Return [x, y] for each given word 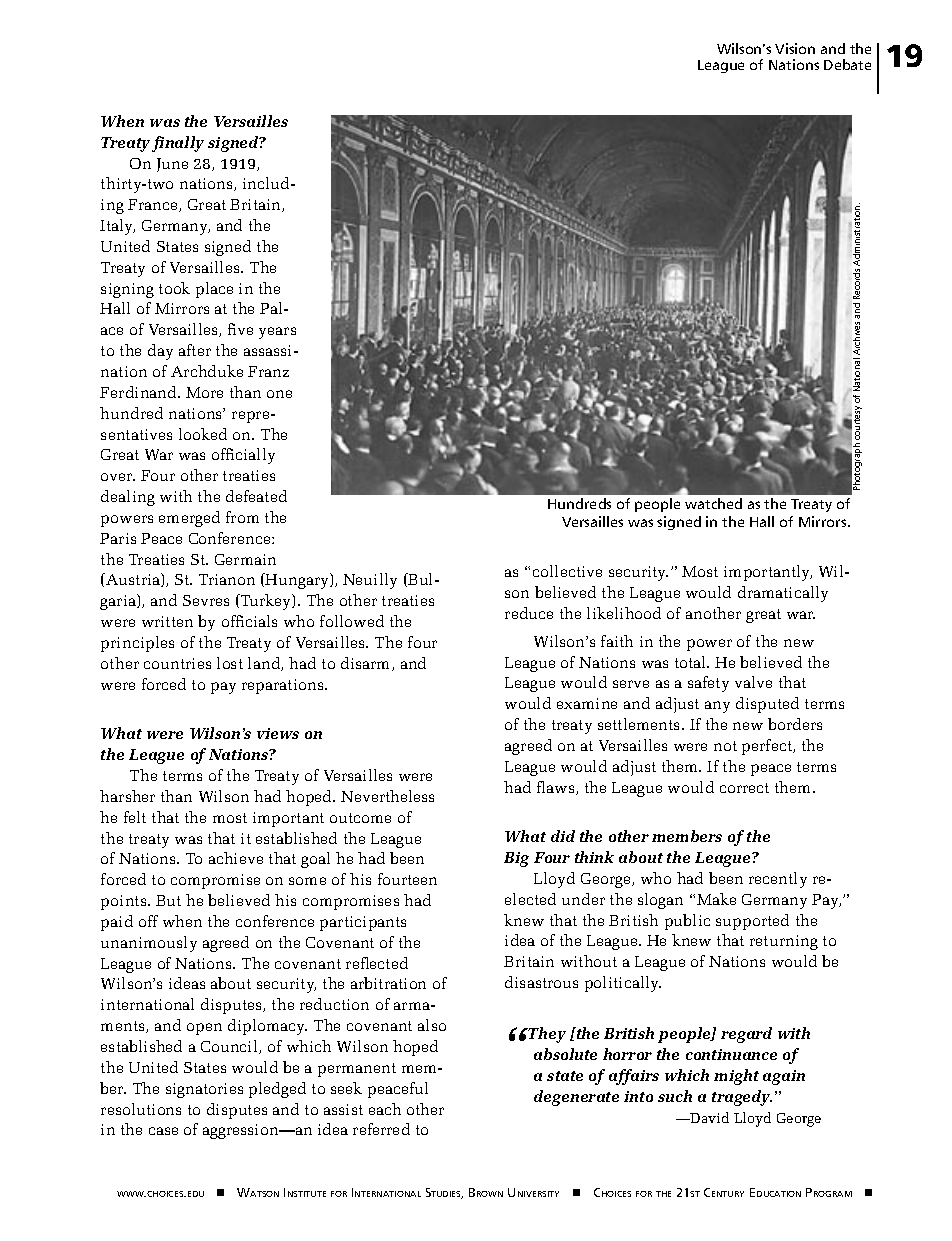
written [167, 621]
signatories [204, 1090]
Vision [795, 48]
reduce [529, 613]
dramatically [783, 594]
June [172, 165]
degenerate [576, 1098]
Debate [847, 64]
